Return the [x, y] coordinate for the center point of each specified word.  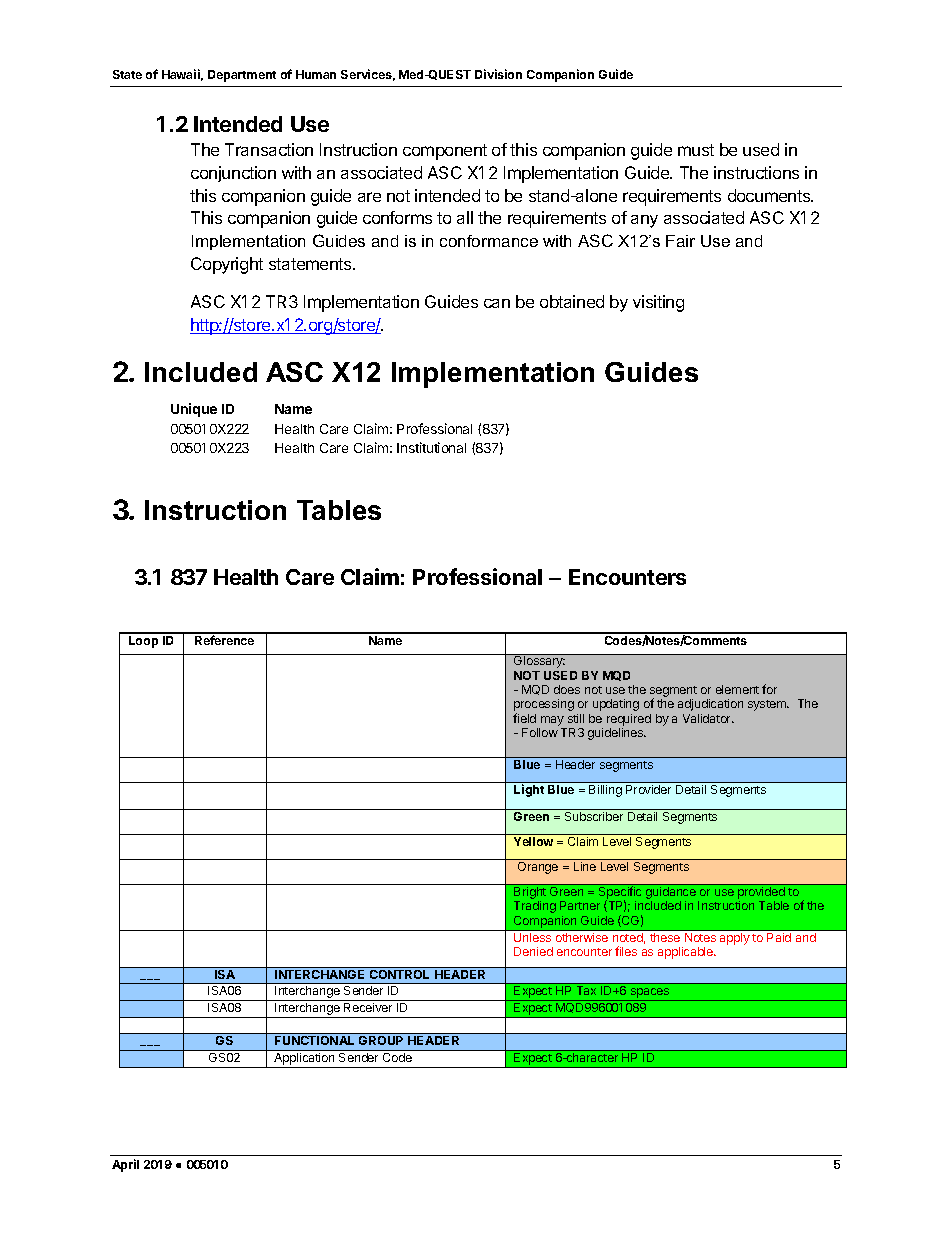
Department [242, 76]
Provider [648, 789]
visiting [658, 303]
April [125, 1165]
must [696, 150]
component [445, 152]
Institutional [431, 447]
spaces [650, 994]
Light [529, 790]
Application [304, 1060]
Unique [194, 410]
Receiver [368, 1007]
